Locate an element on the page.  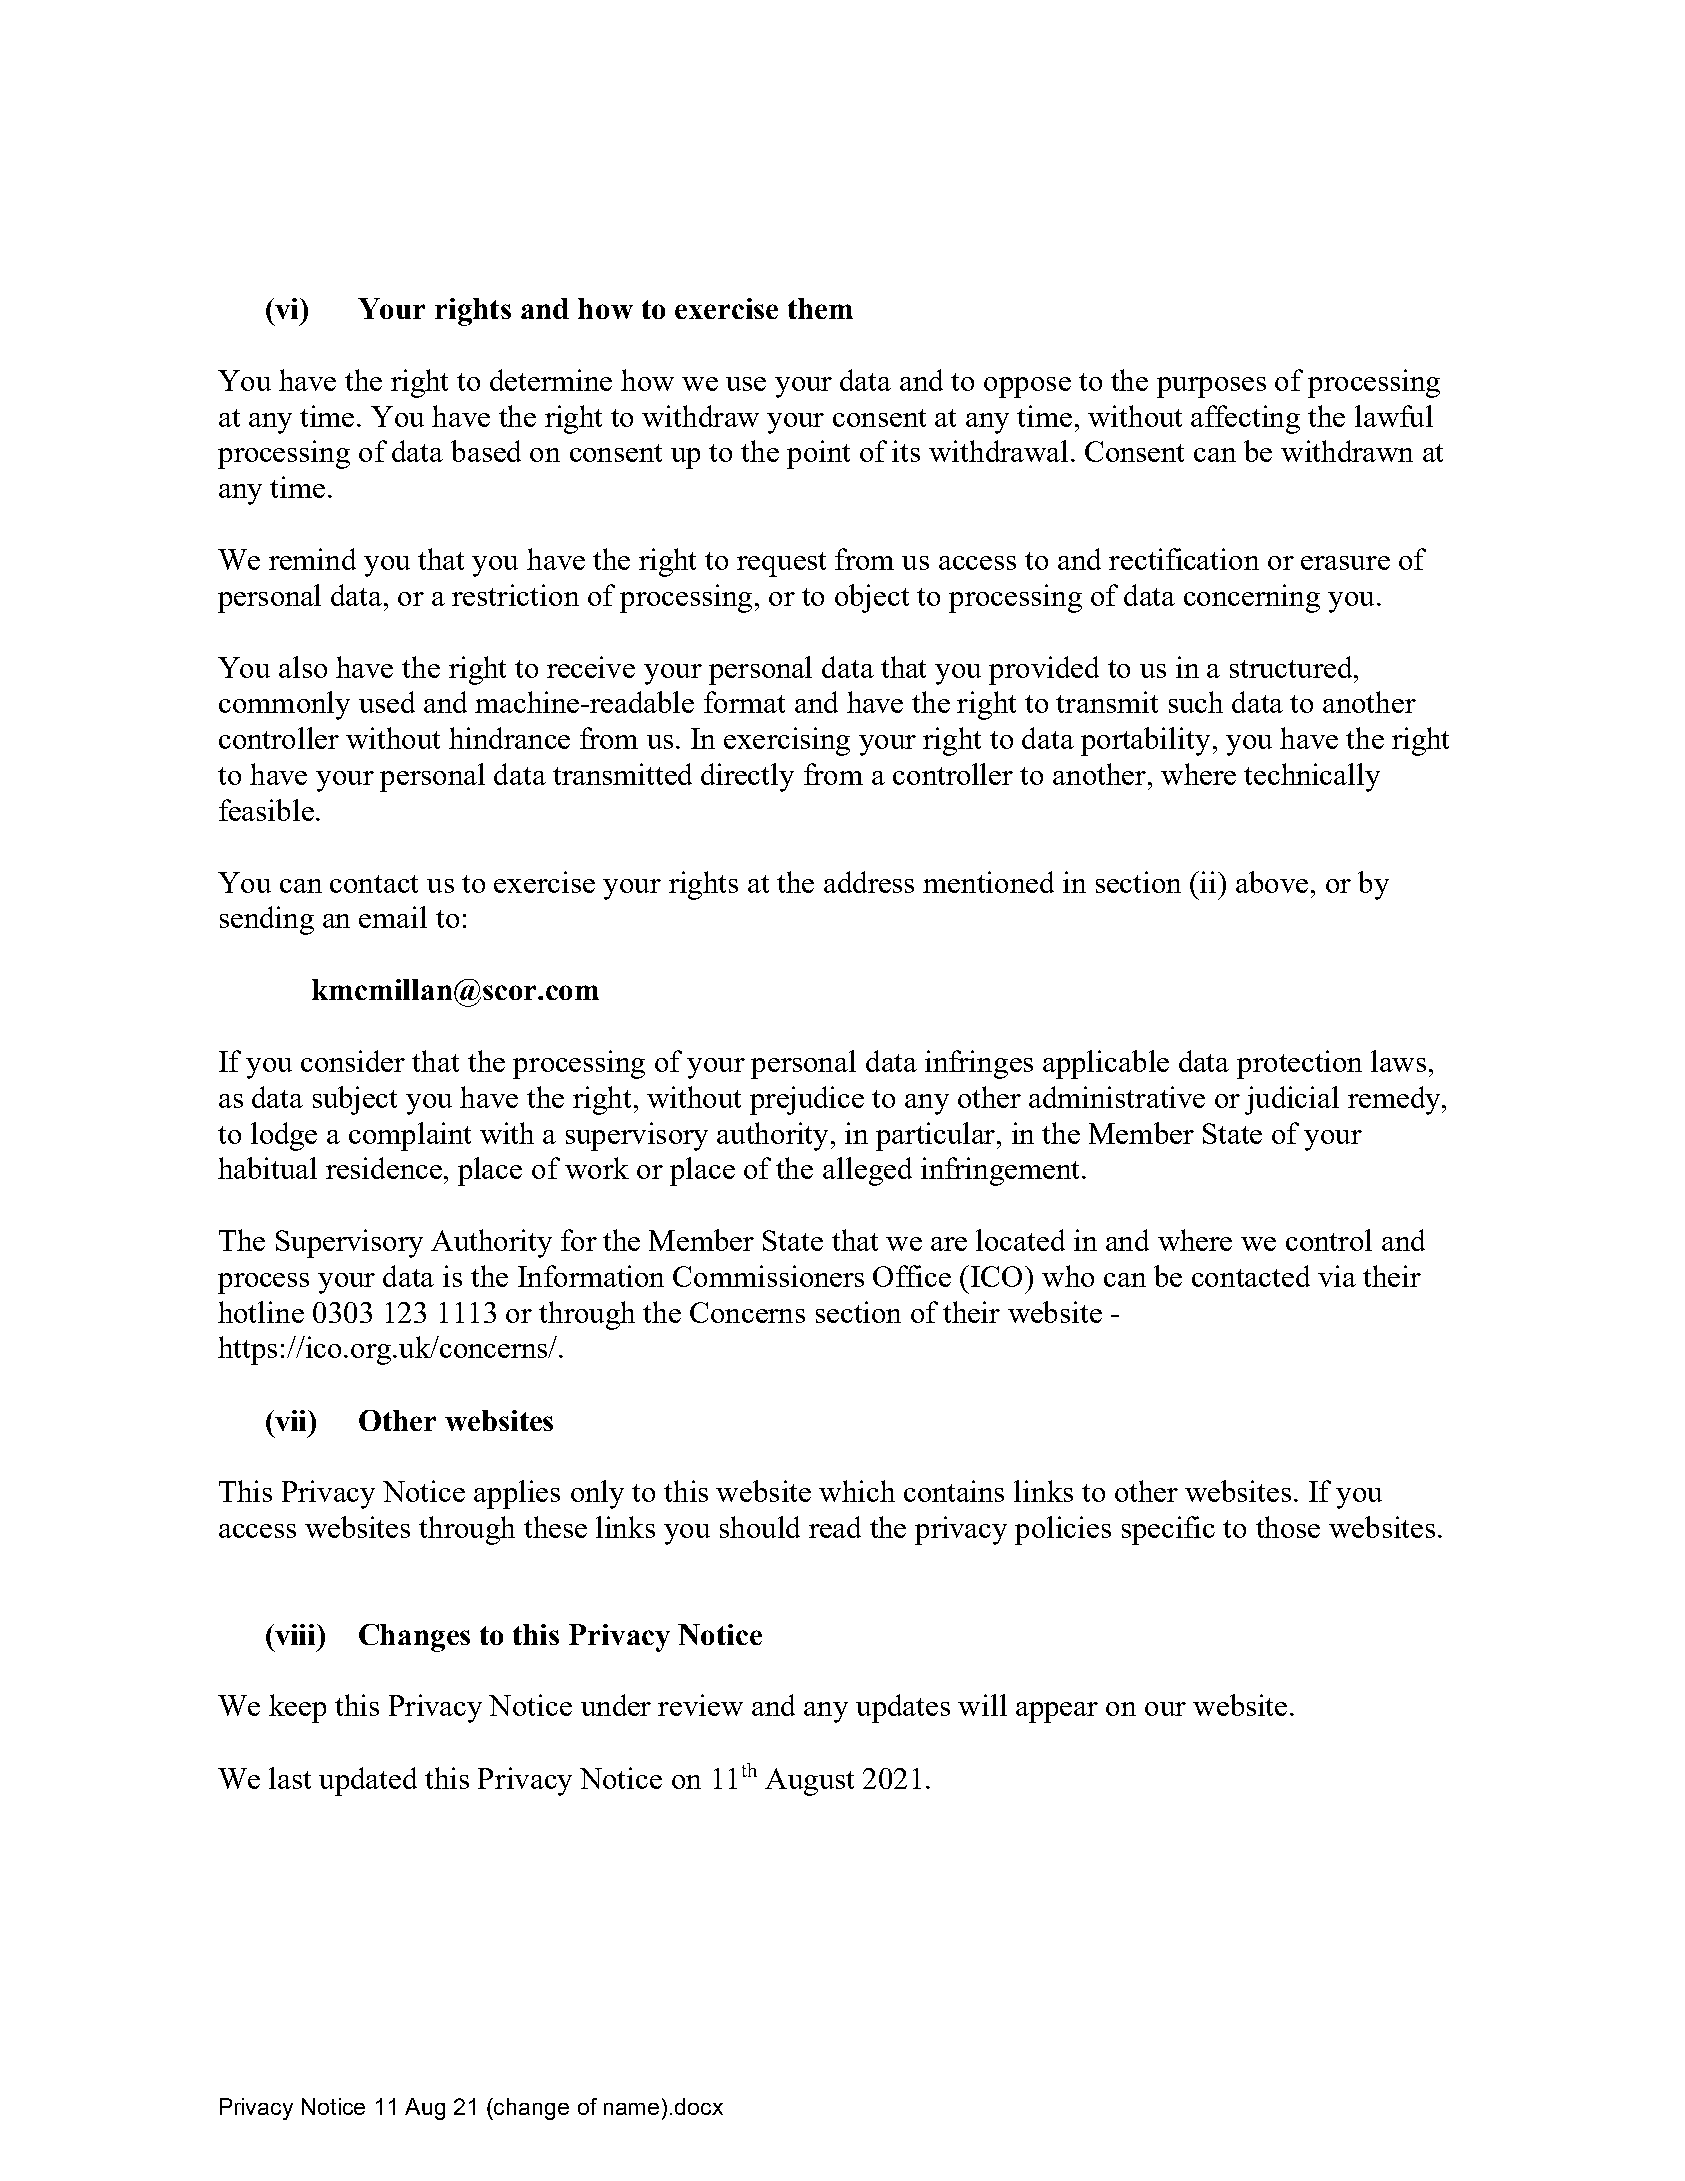
them is located at coordinates (820, 308).
